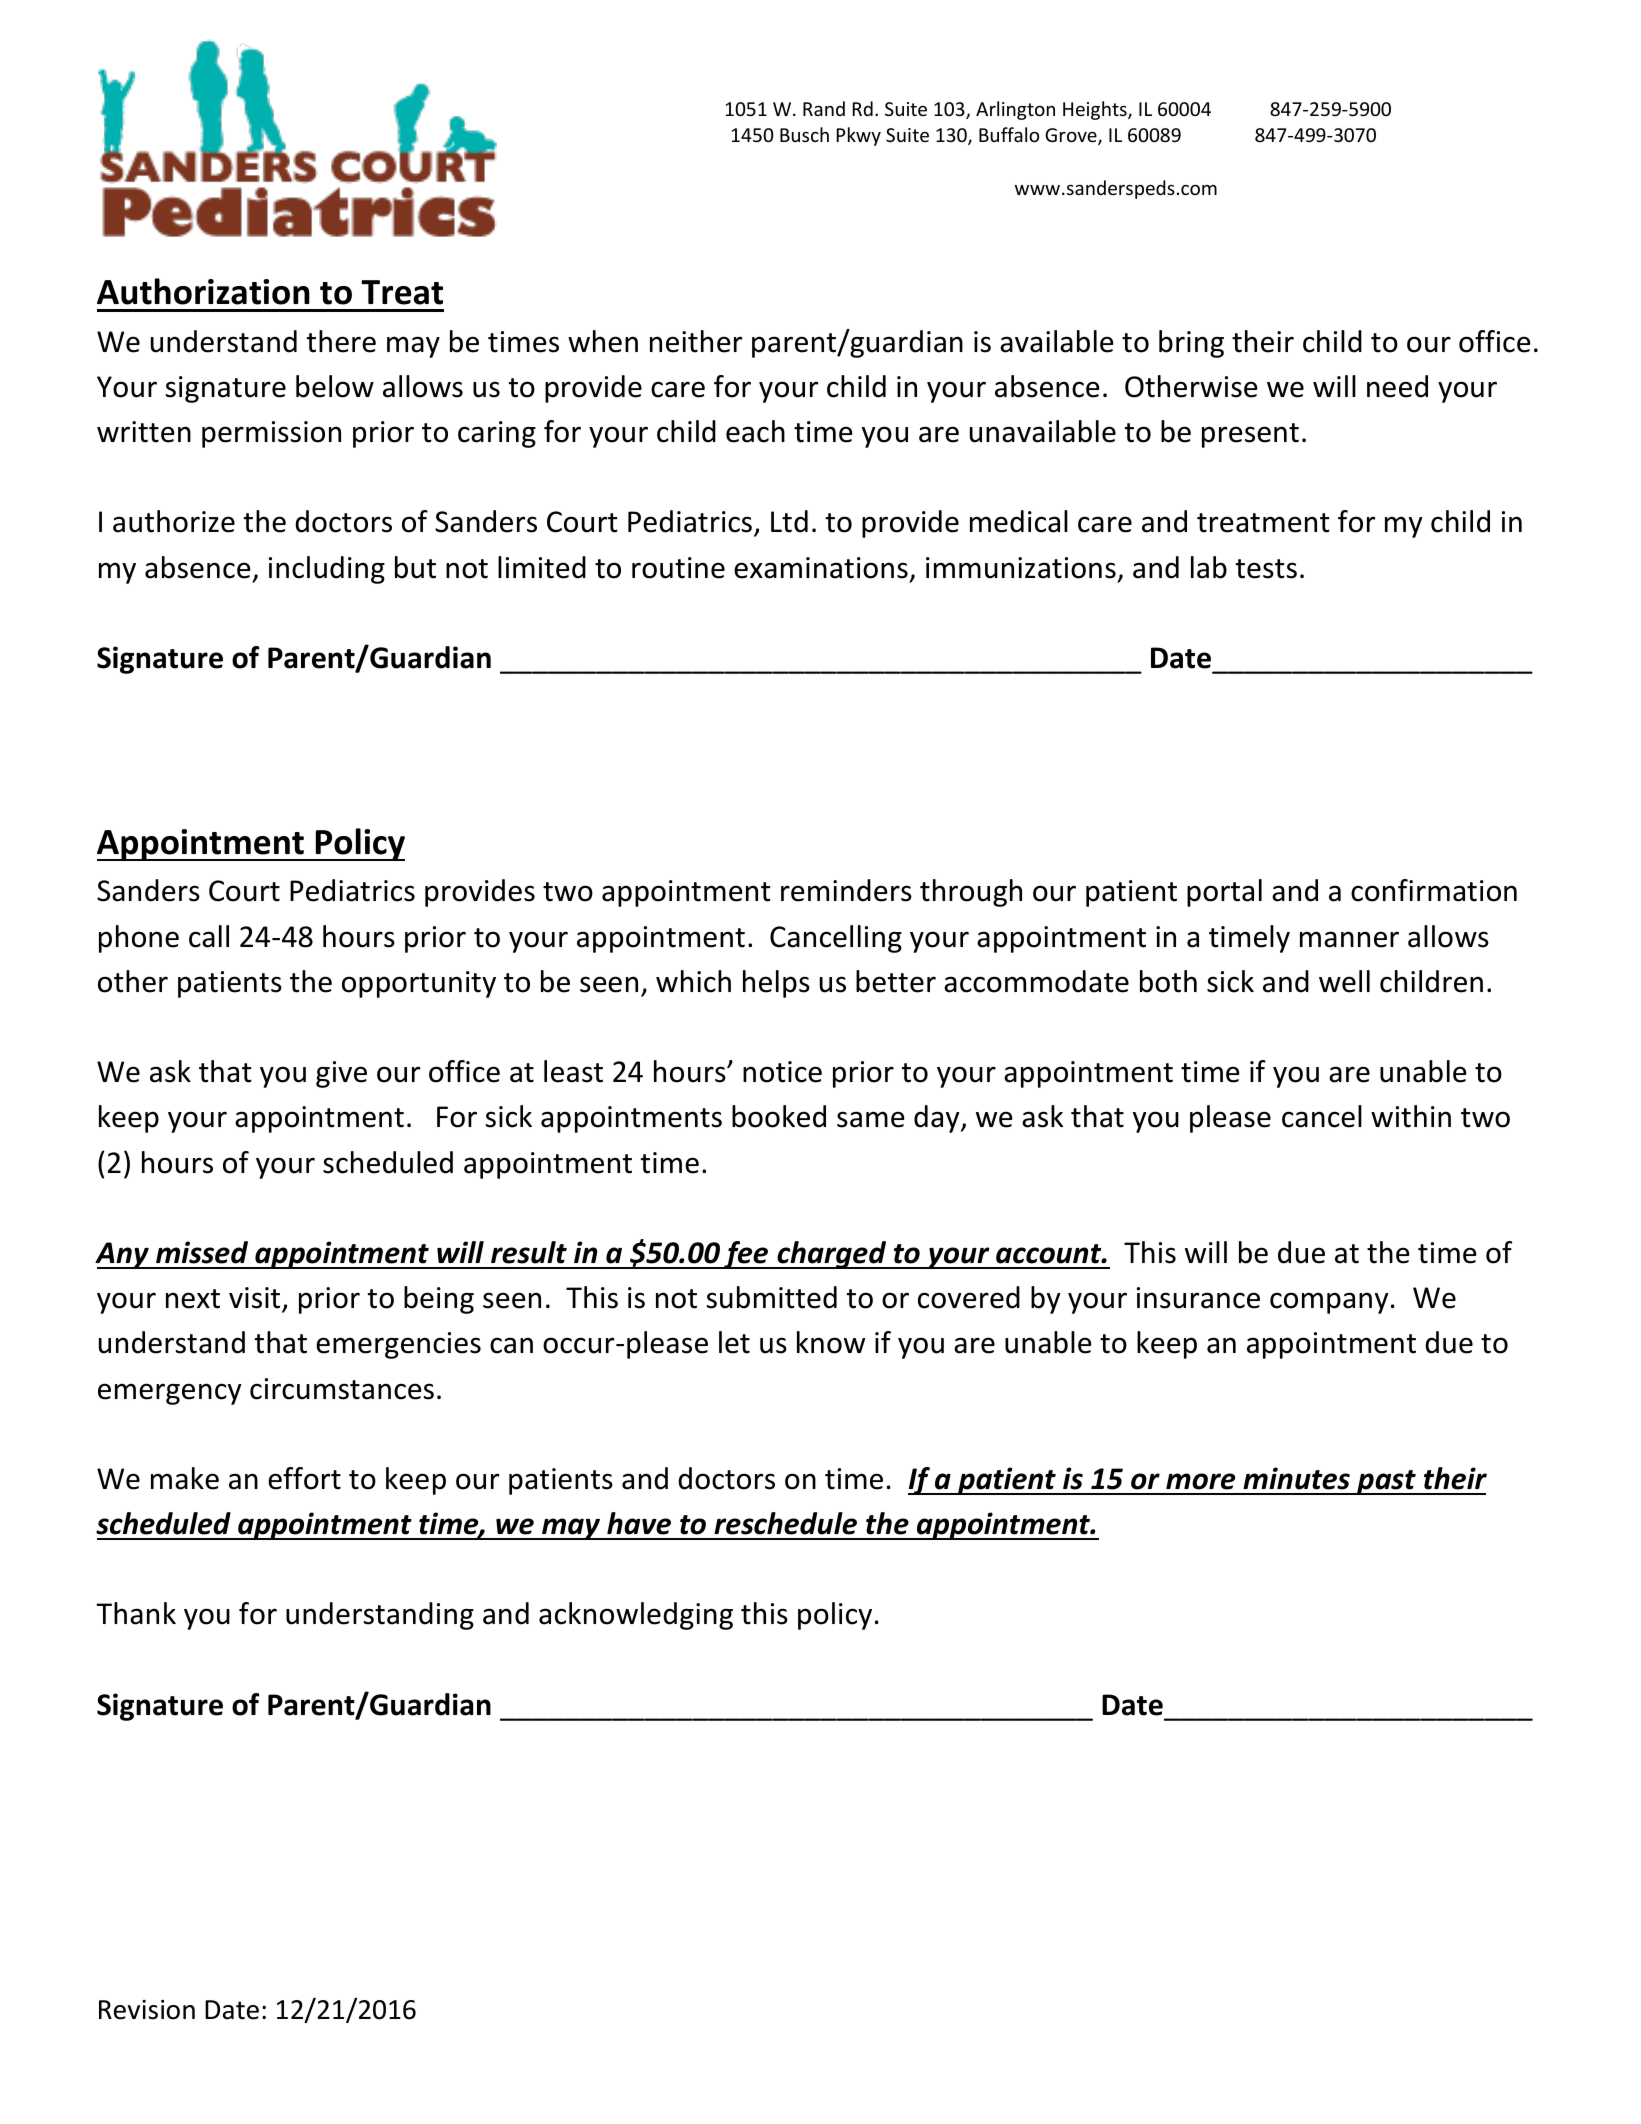  Describe the element at coordinates (1296, 1478) in the screenshot. I see `minutes` at that location.
